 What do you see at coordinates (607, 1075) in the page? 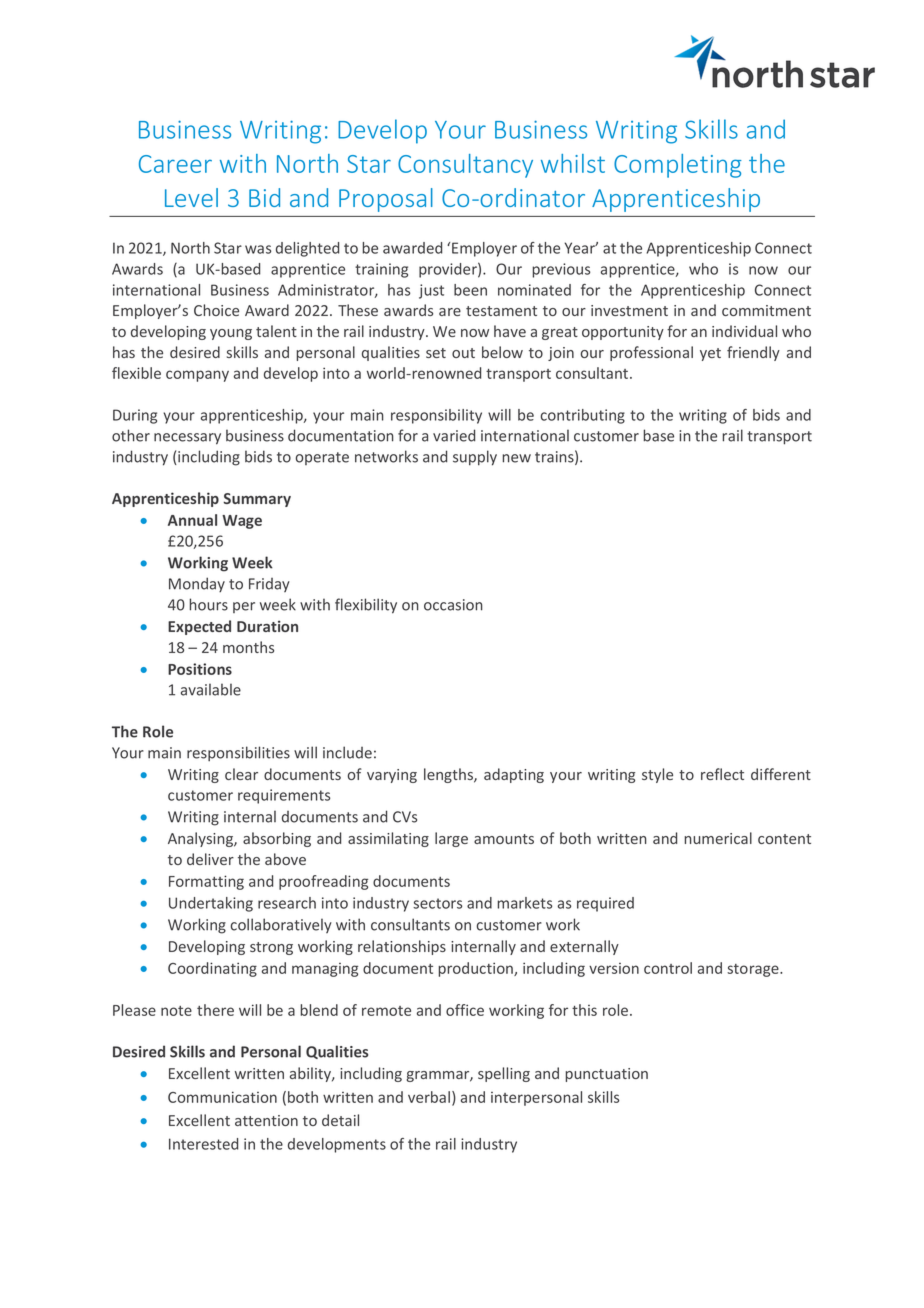
I see `punctuation` at bounding box center [607, 1075].
